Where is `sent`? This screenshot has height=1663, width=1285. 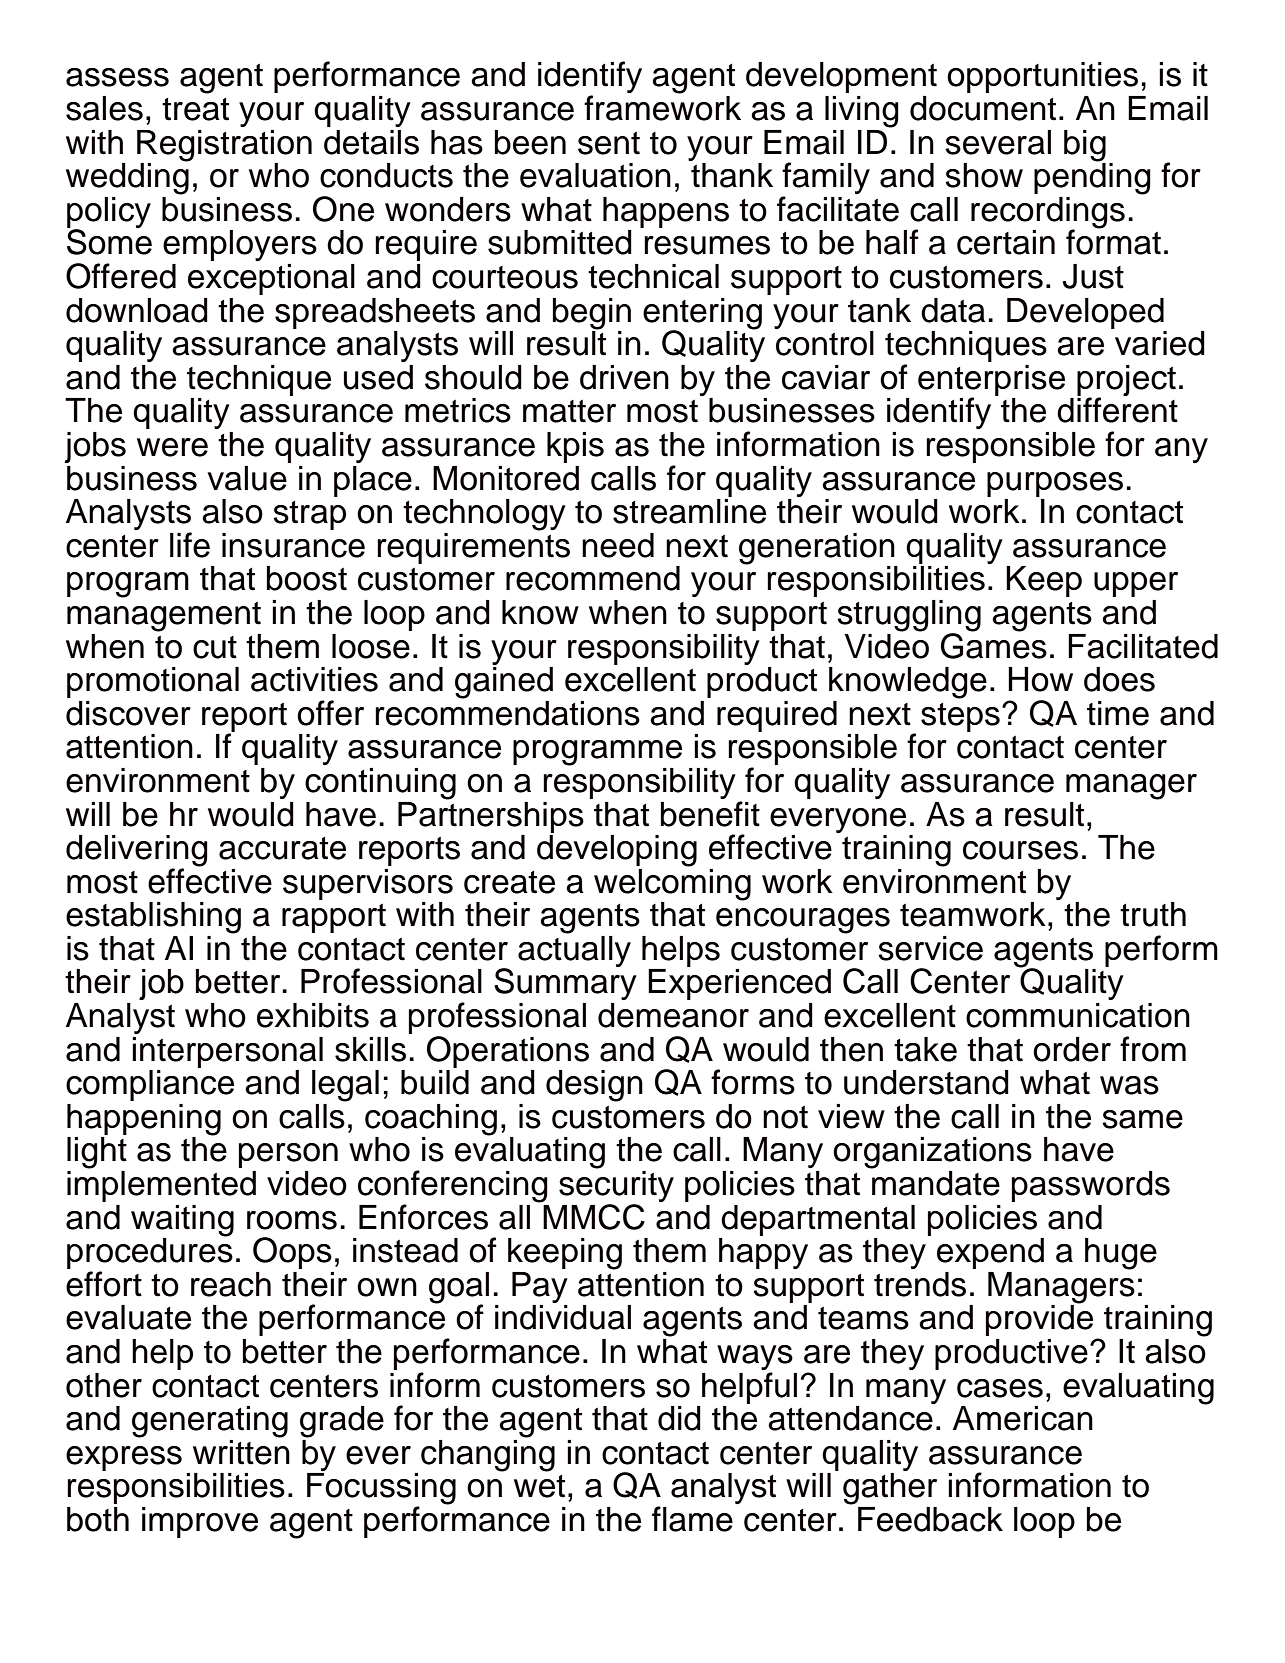
sent is located at coordinates (609, 143).
